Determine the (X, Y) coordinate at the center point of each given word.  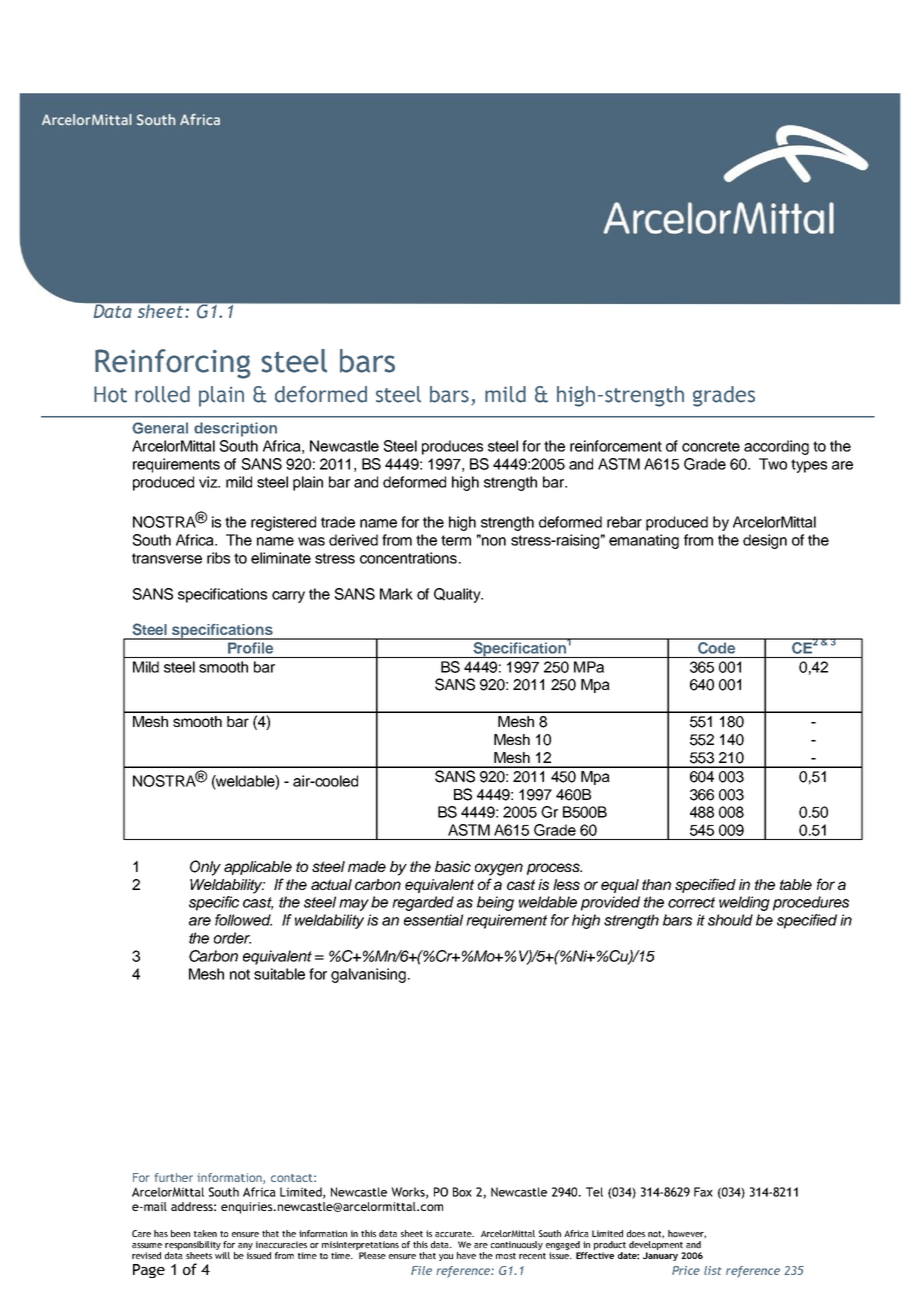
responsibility (193, 1245)
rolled (162, 394)
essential (433, 920)
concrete (711, 446)
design (765, 541)
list (712, 1270)
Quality (458, 595)
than (656, 884)
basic (453, 866)
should (730, 920)
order (232, 938)
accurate (454, 1234)
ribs (218, 558)
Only (205, 868)
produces (452, 447)
